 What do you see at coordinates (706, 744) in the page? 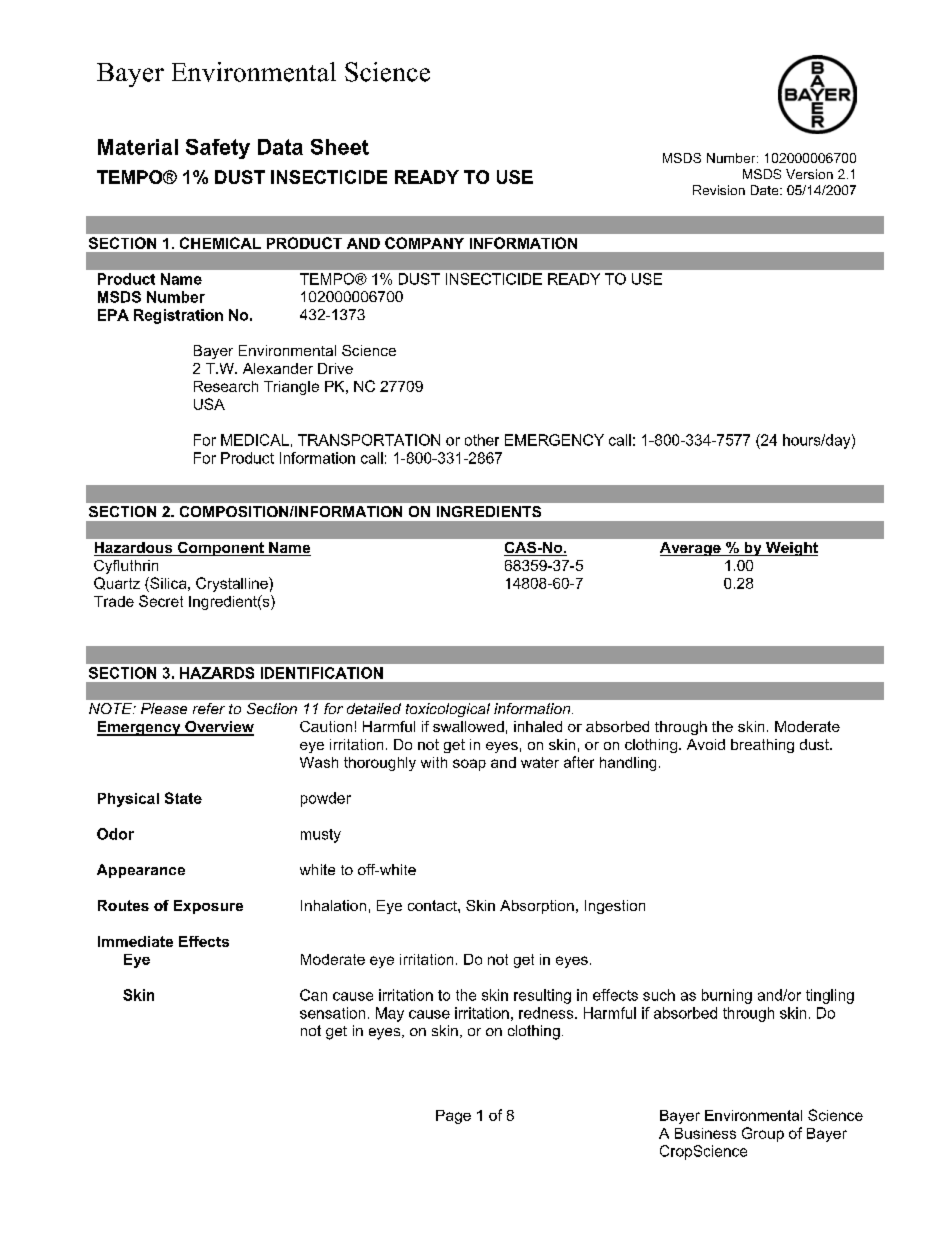
I see `Avoid` at bounding box center [706, 744].
